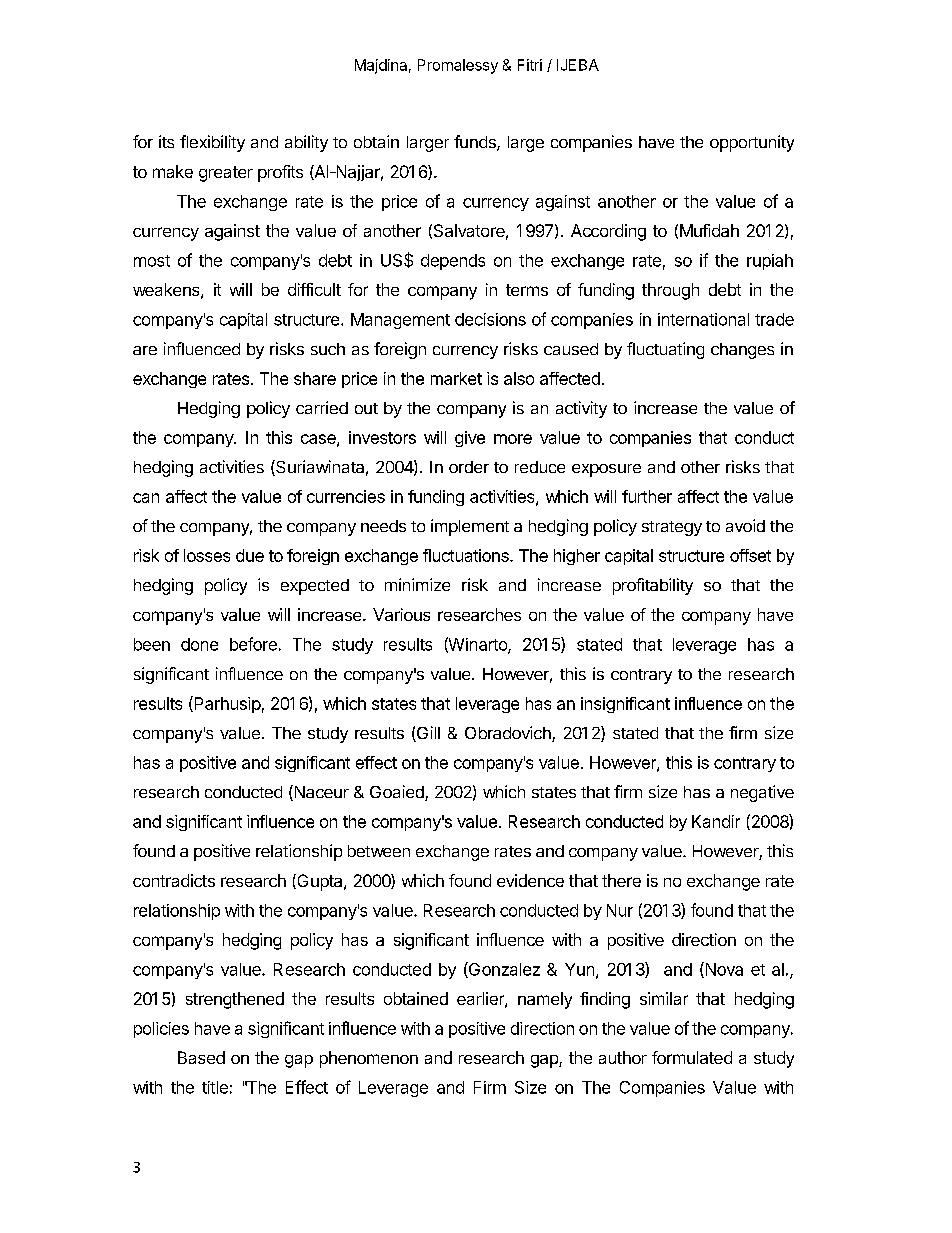  I want to click on Various, so click(401, 614).
